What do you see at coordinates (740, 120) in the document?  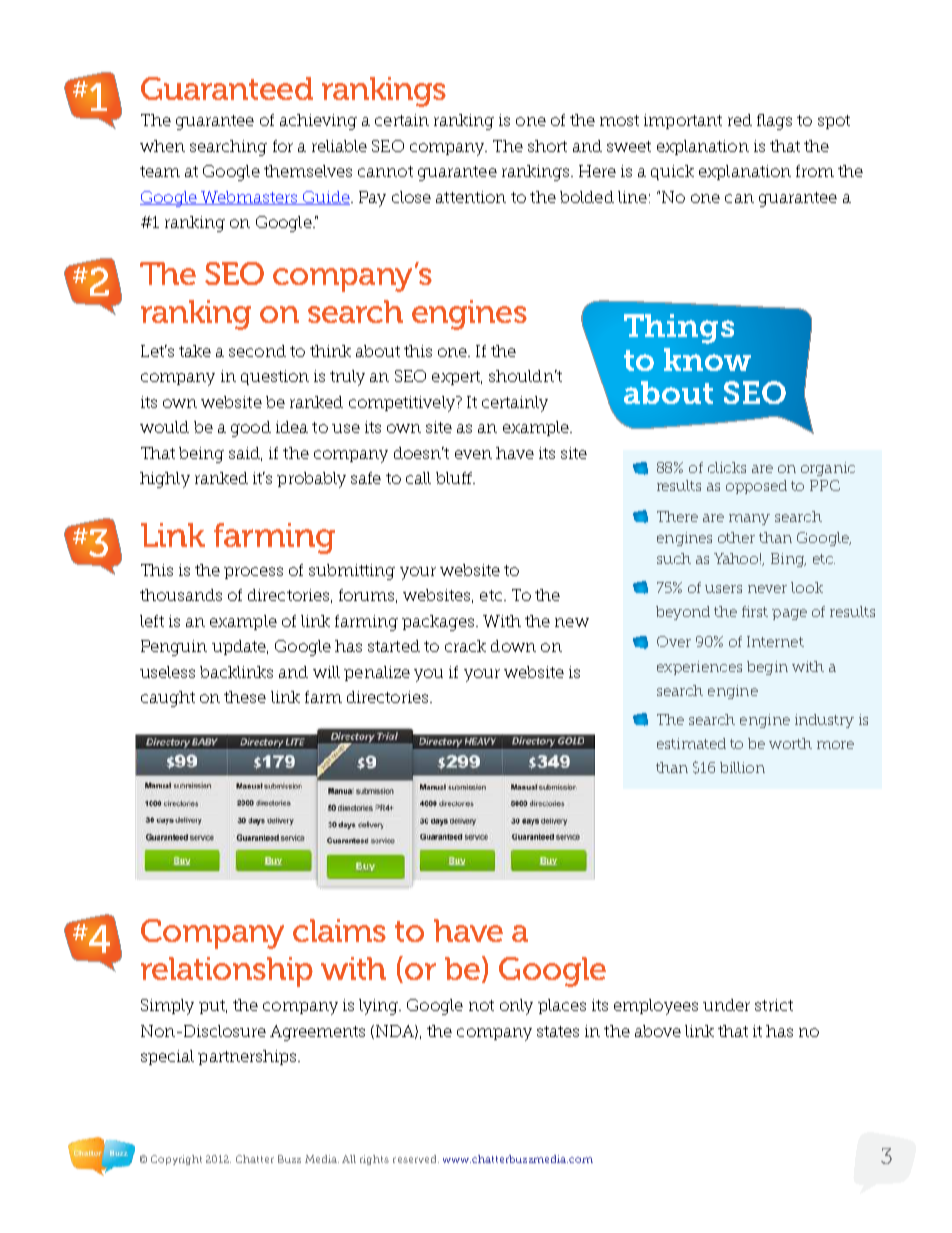 I see `red` at bounding box center [740, 120].
